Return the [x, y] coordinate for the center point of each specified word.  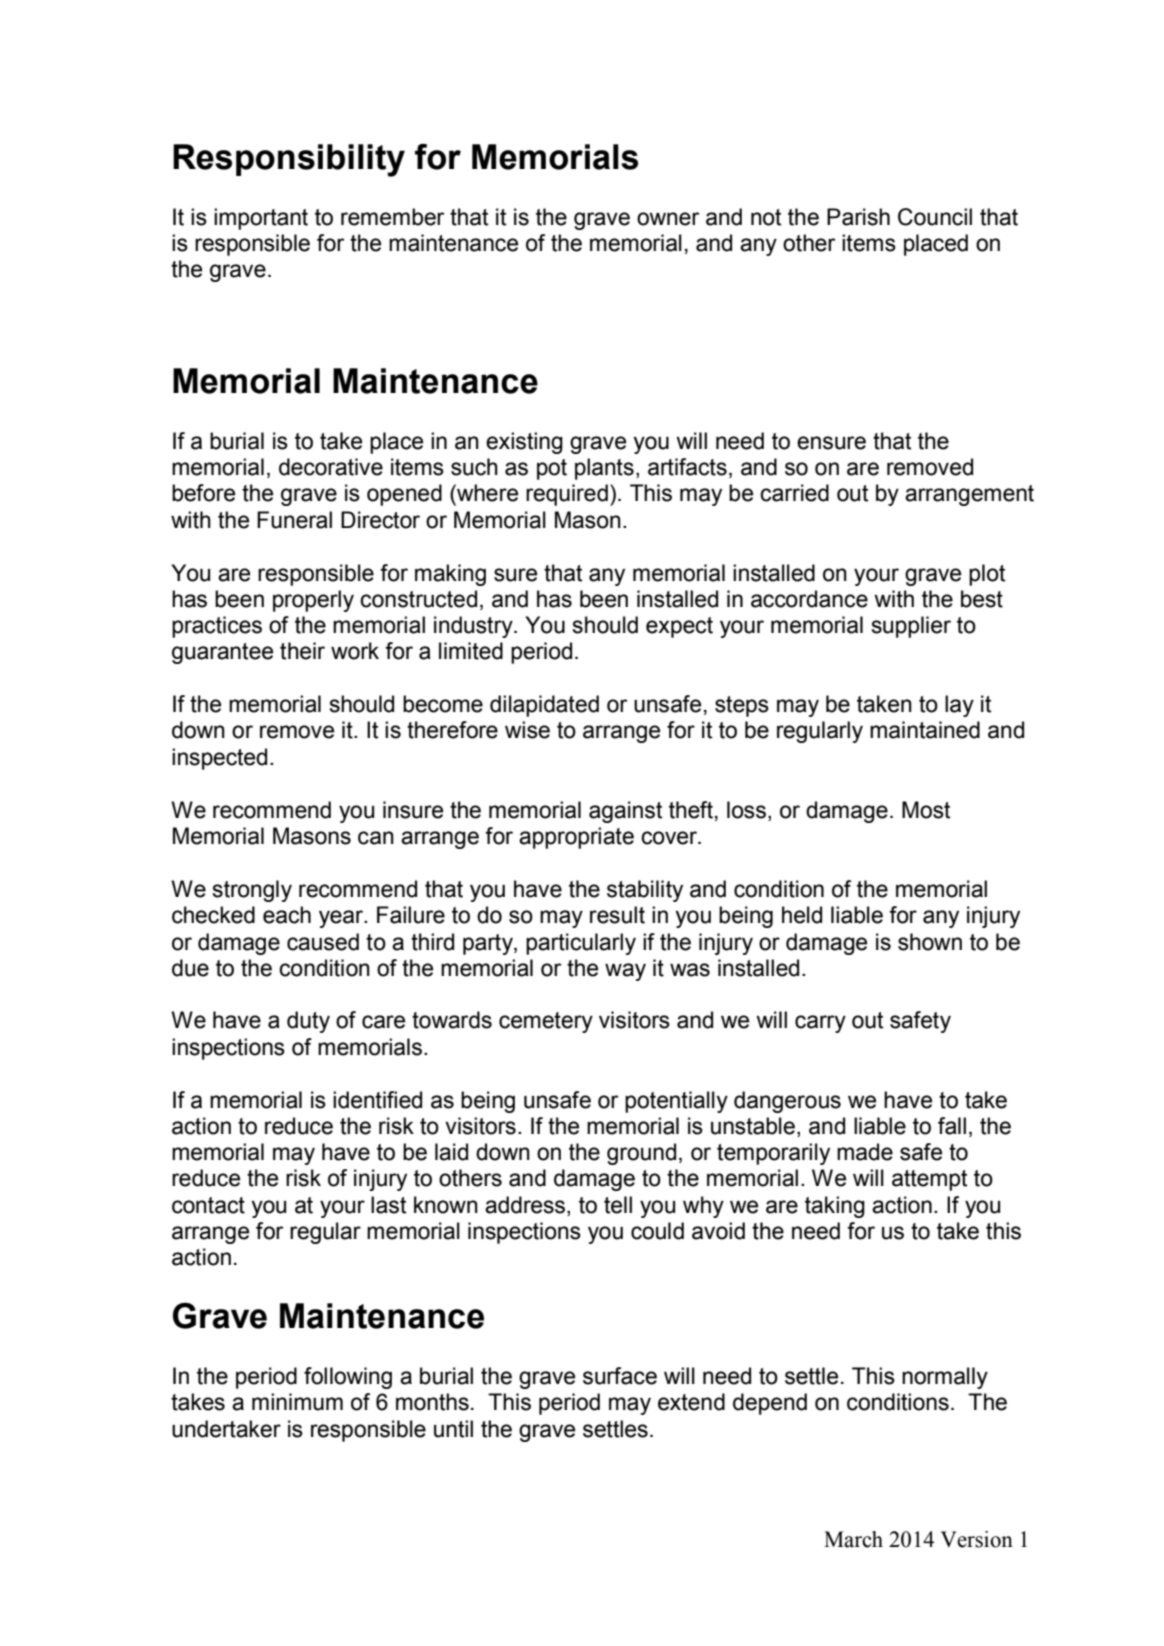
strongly [252, 891]
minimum [297, 1402]
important [261, 219]
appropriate [576, 838]
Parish [858, 217]
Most [926, 810]
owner [668, 219]
